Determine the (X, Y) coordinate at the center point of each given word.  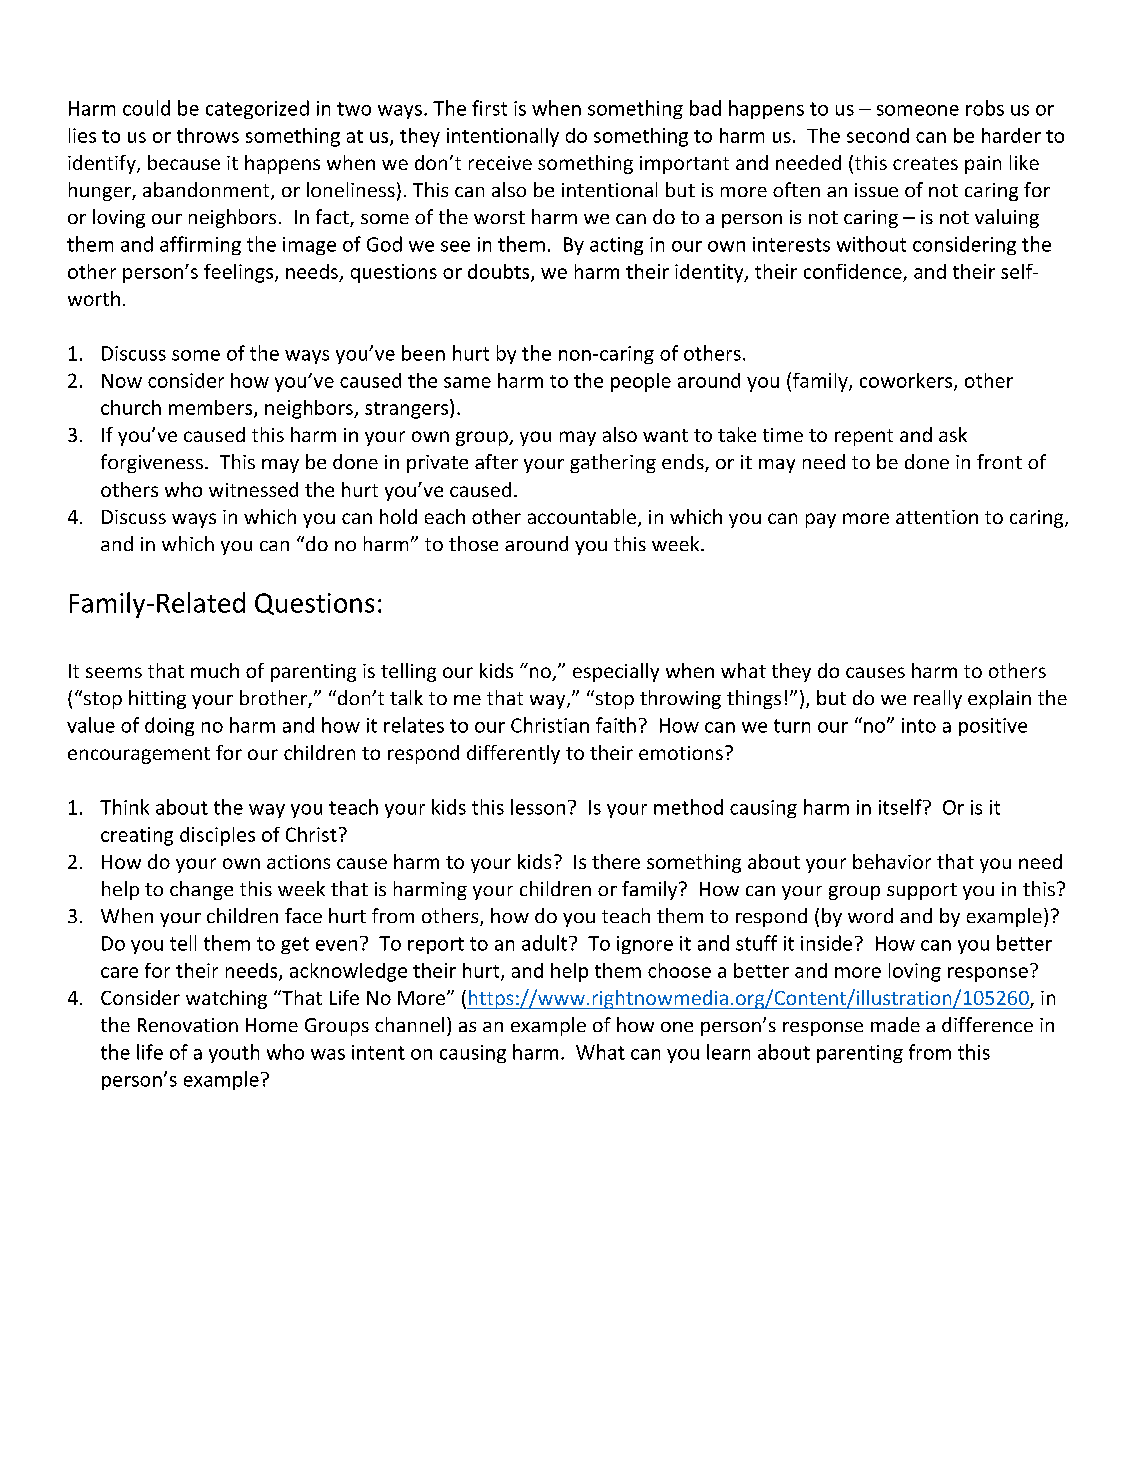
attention (937, 517)
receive (500, 163)
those (473, 543)
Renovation (188, 1025)
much (215, 670)
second (878, 135)
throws (208, 135)
